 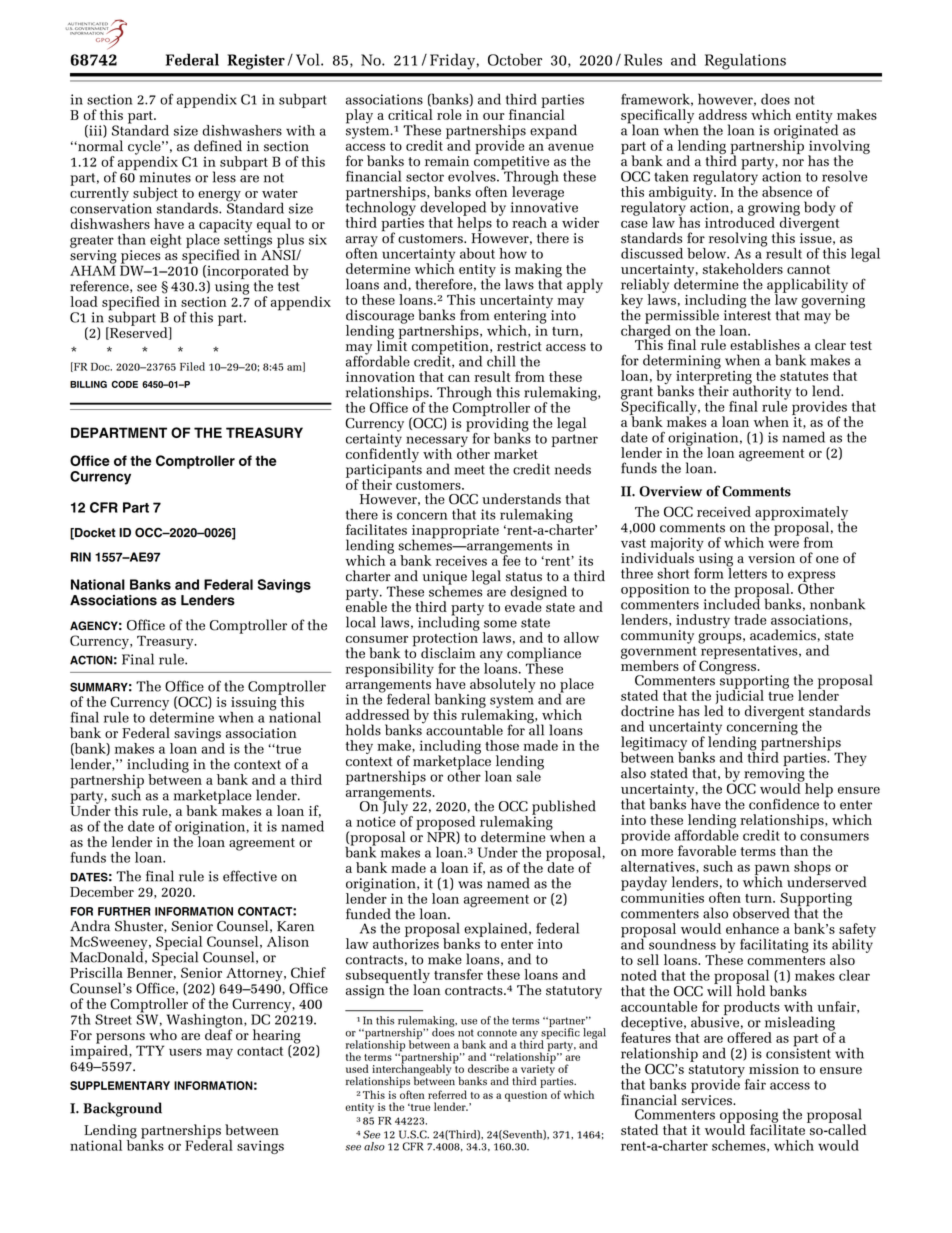 I want to click on role, so click(x=449, y=114).
